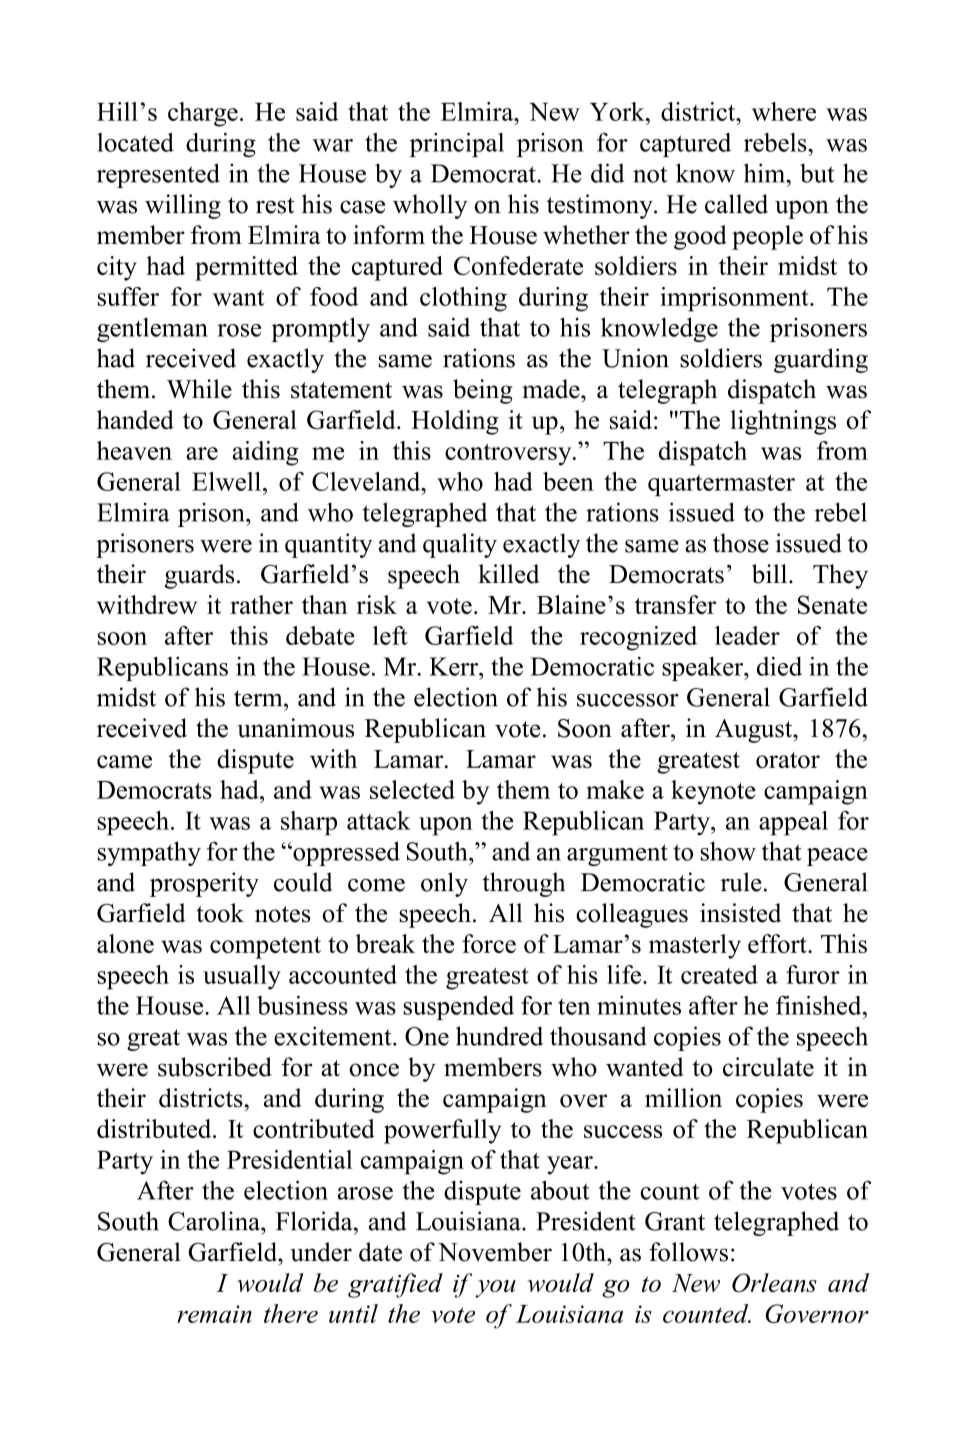  Describe the element at coordinates (199, 389) in the screenshot. I see `While` at that location.
